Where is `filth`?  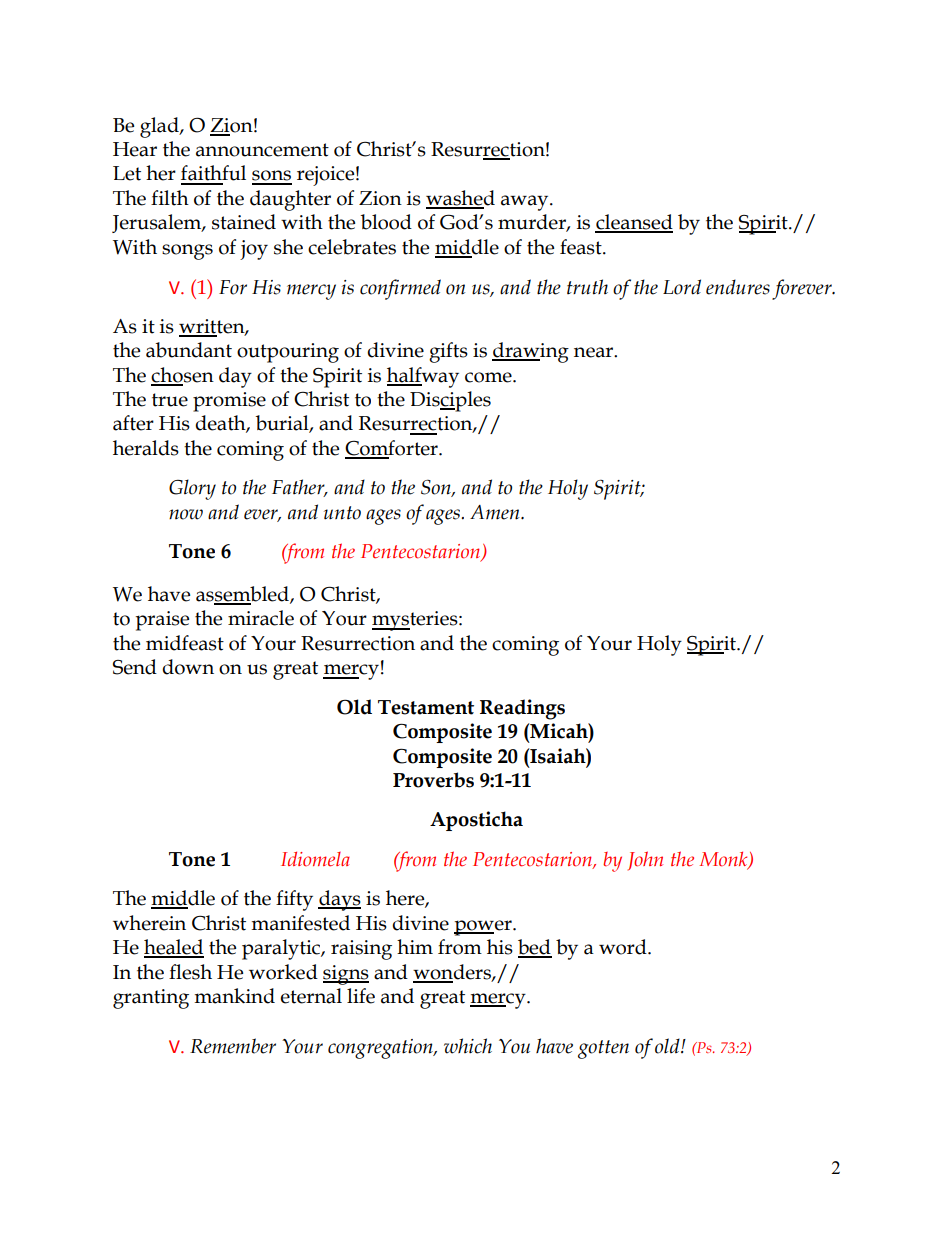
filth is located at coordinates (170, 198).
